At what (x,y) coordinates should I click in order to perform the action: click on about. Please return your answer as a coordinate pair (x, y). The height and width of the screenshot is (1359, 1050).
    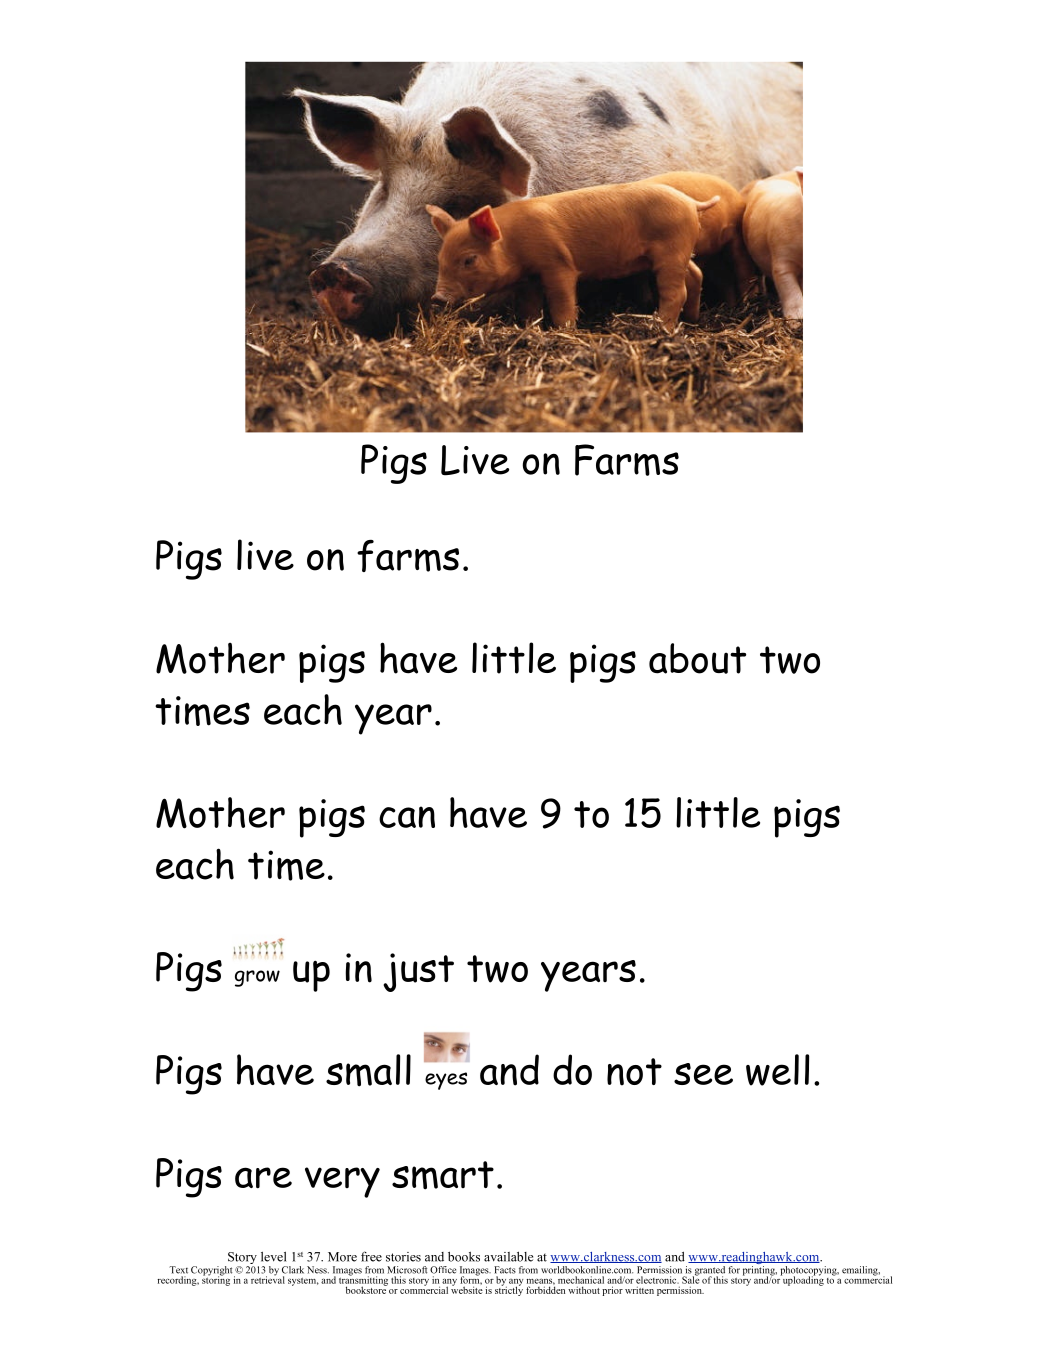
    Looking at the image, I should click on (697, 658).
